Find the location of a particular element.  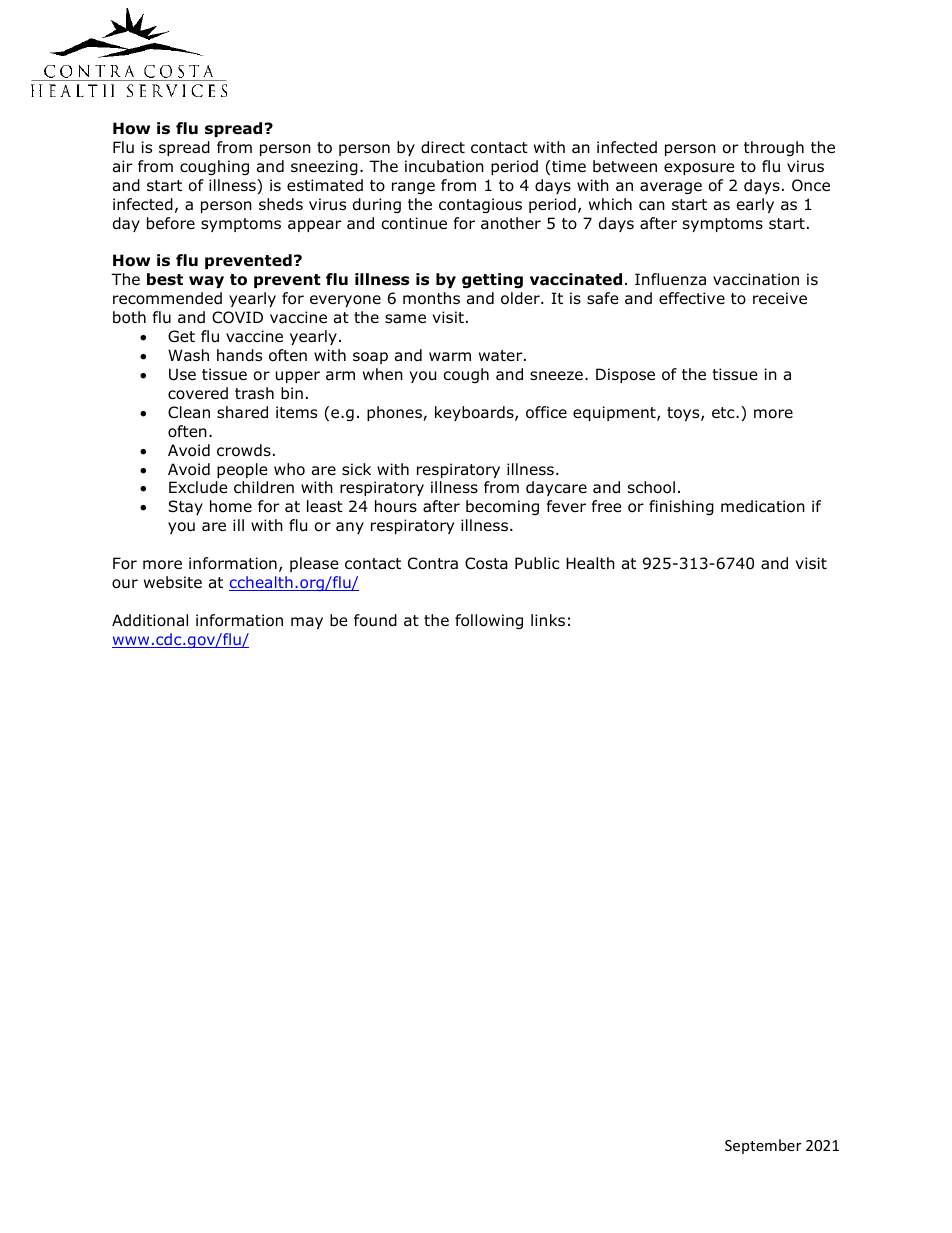

September is located at coordinates (763, 1146).
